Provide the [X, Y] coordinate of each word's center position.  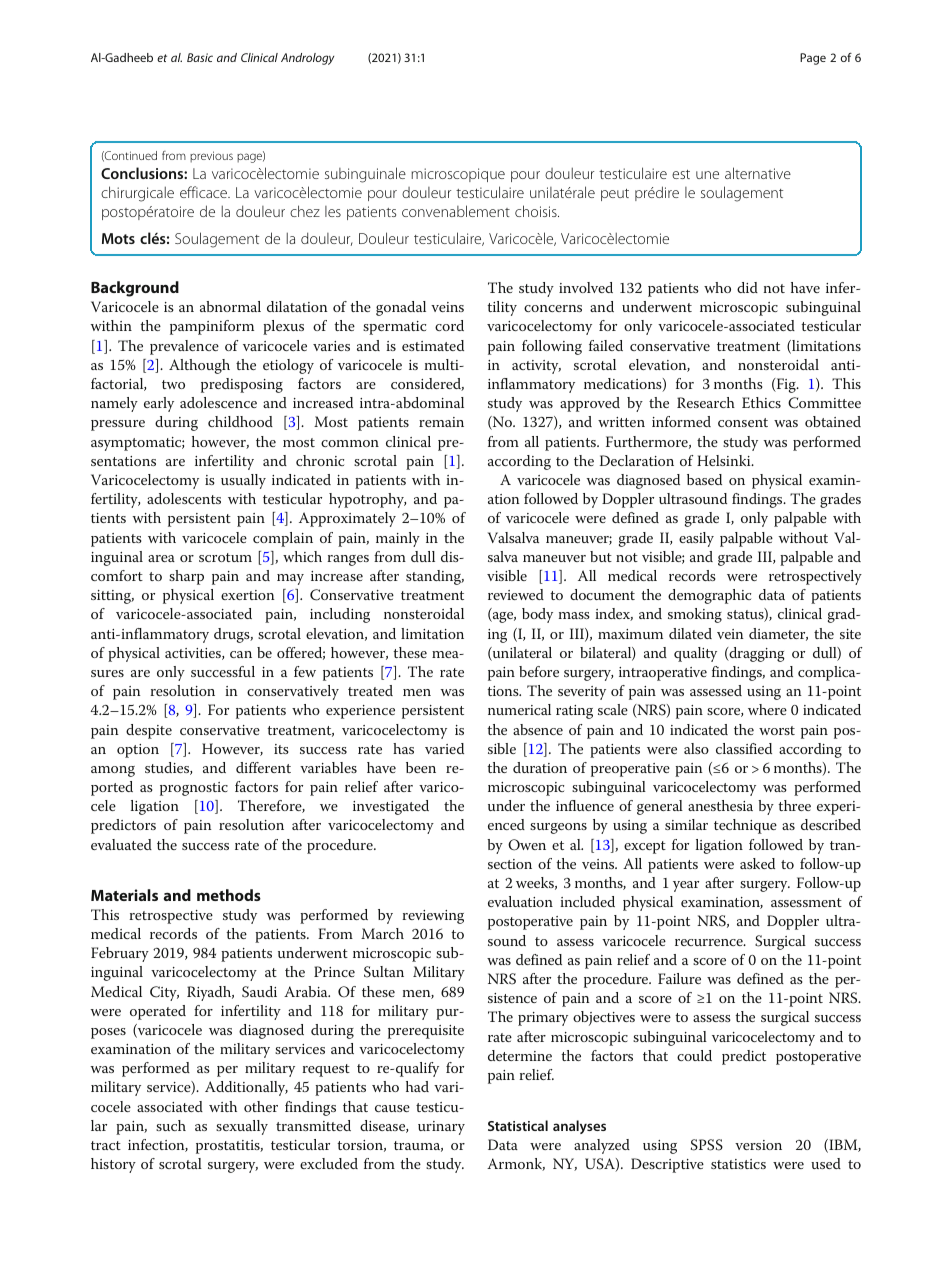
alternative [758, 173]
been [421, 767]
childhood [240, 421]
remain [441, 422]
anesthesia [720, 805]
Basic [200, 57]
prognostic [194, 789]
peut [615, 195]
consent [743, 422]
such [171, 1125]
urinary [441, 1128]
